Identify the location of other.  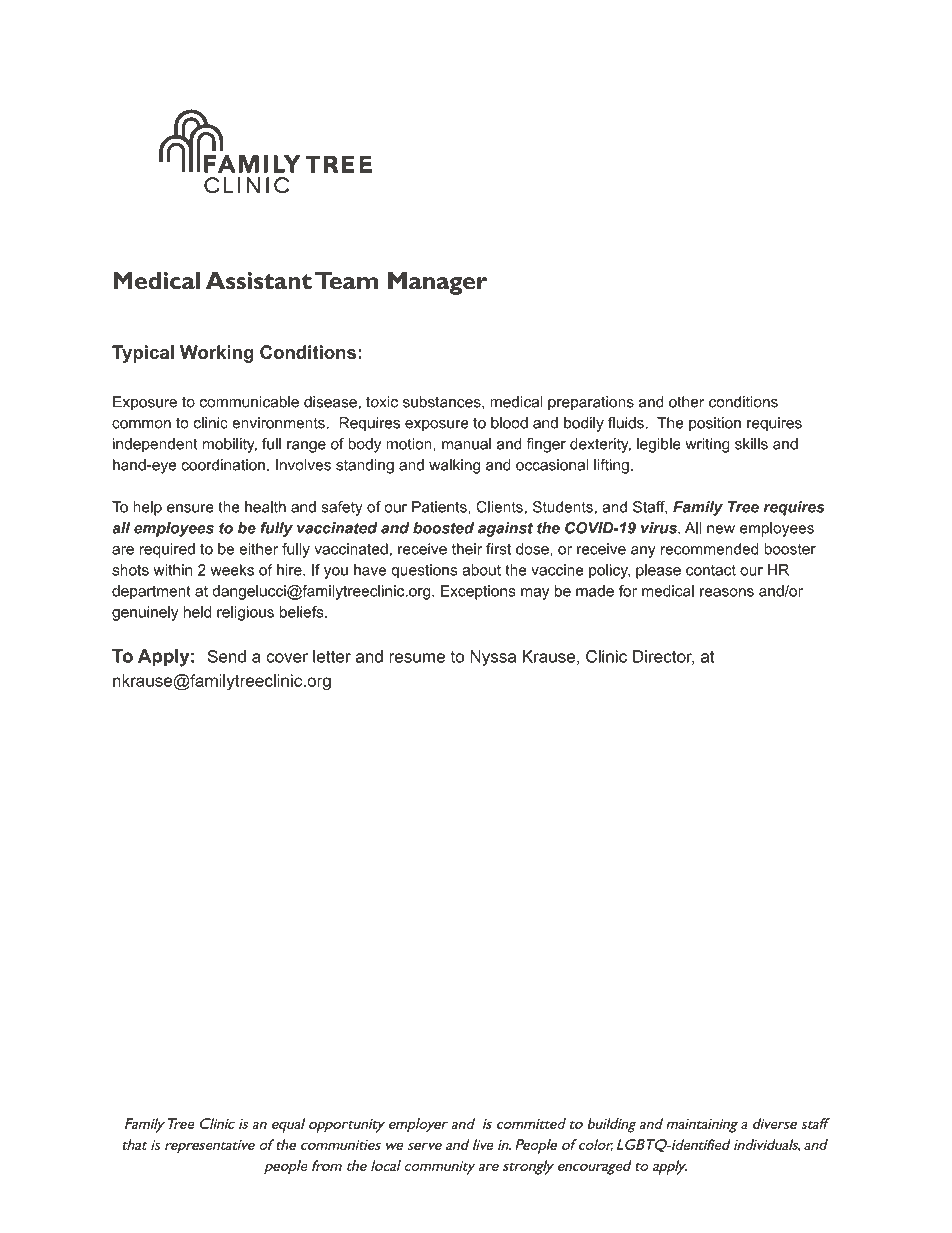
(686, 402).
